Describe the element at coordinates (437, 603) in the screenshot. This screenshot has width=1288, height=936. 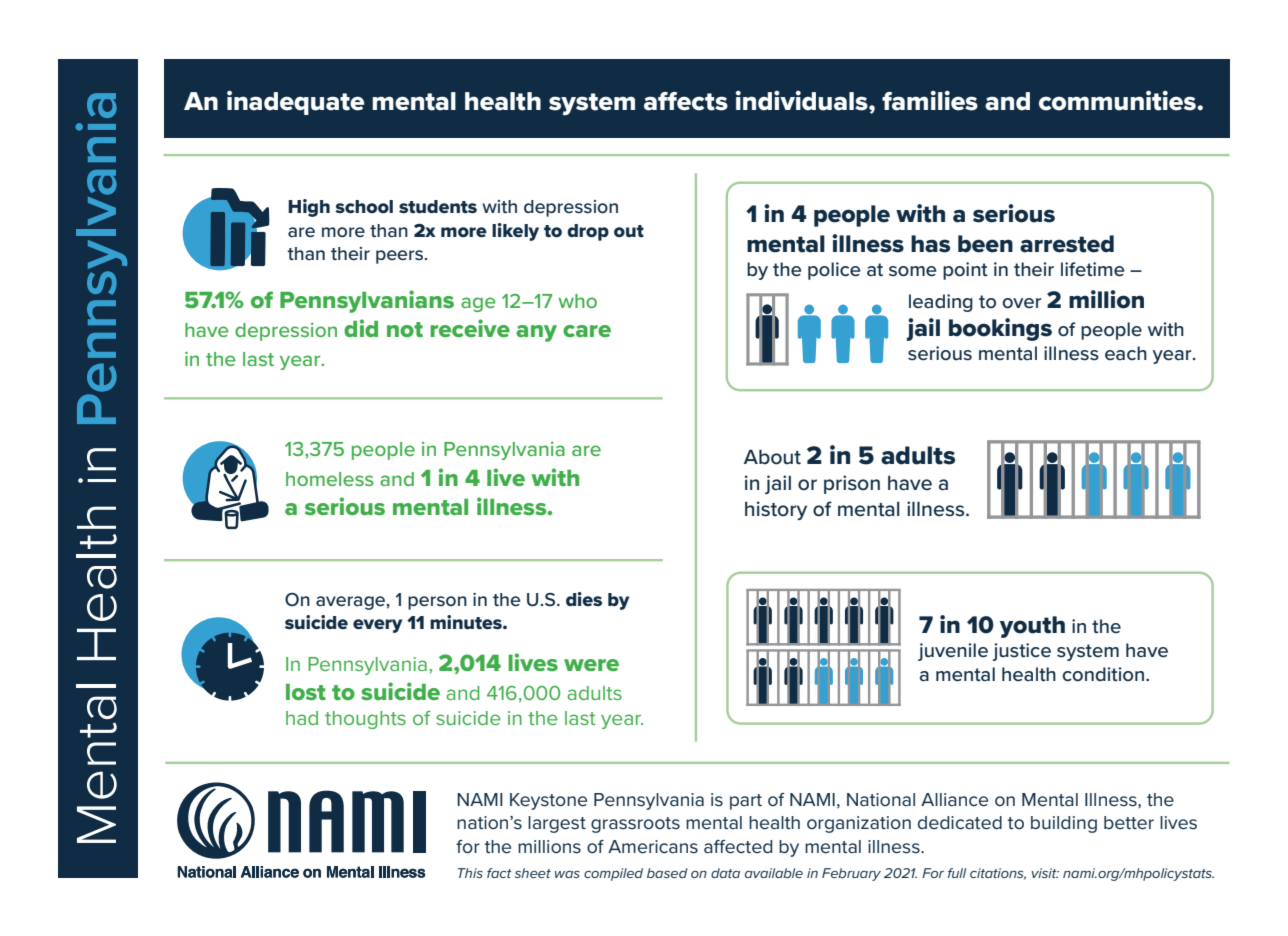
I see `person` at that location.
